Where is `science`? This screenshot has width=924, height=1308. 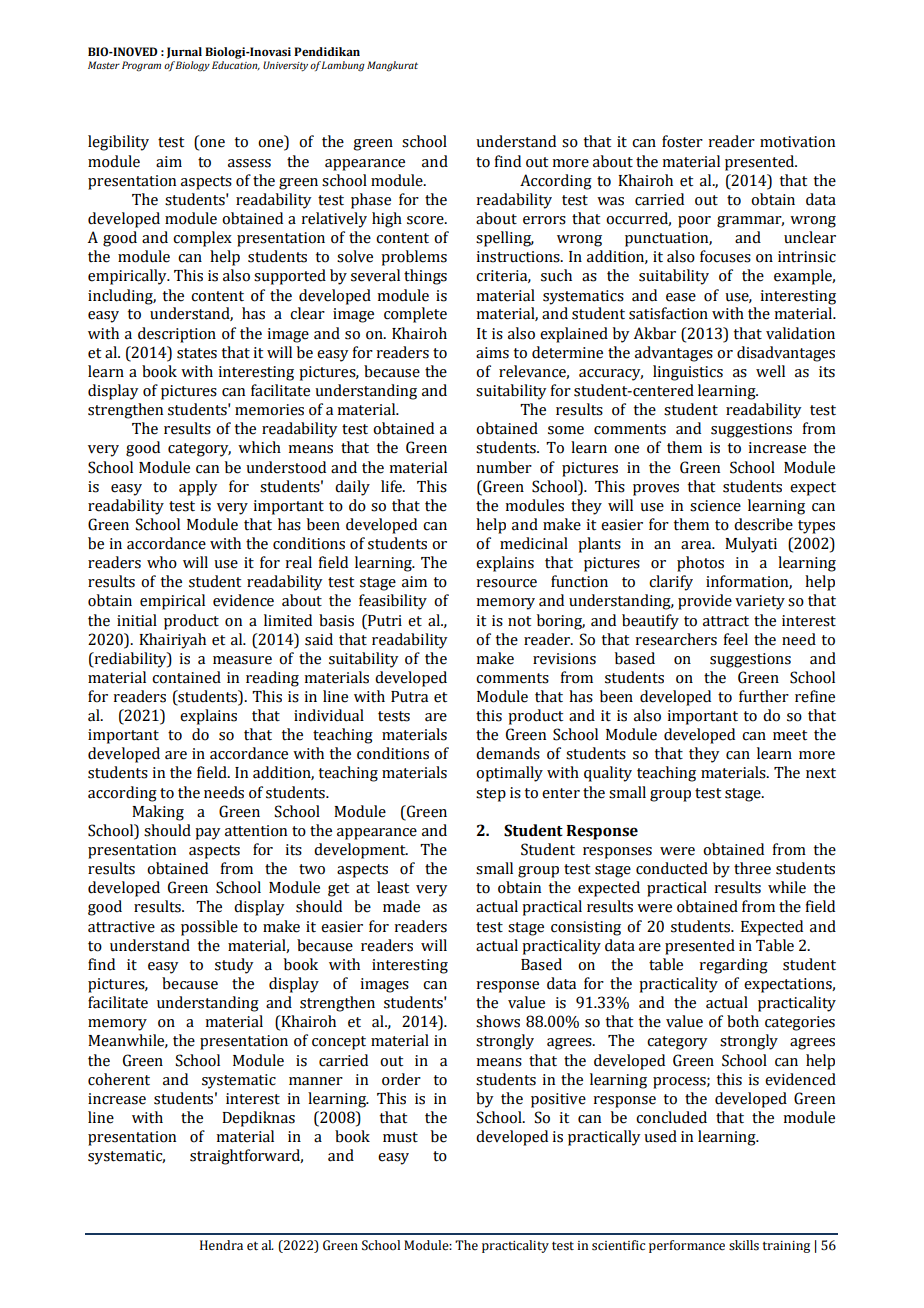 science is located at coordinates (715, 506).
